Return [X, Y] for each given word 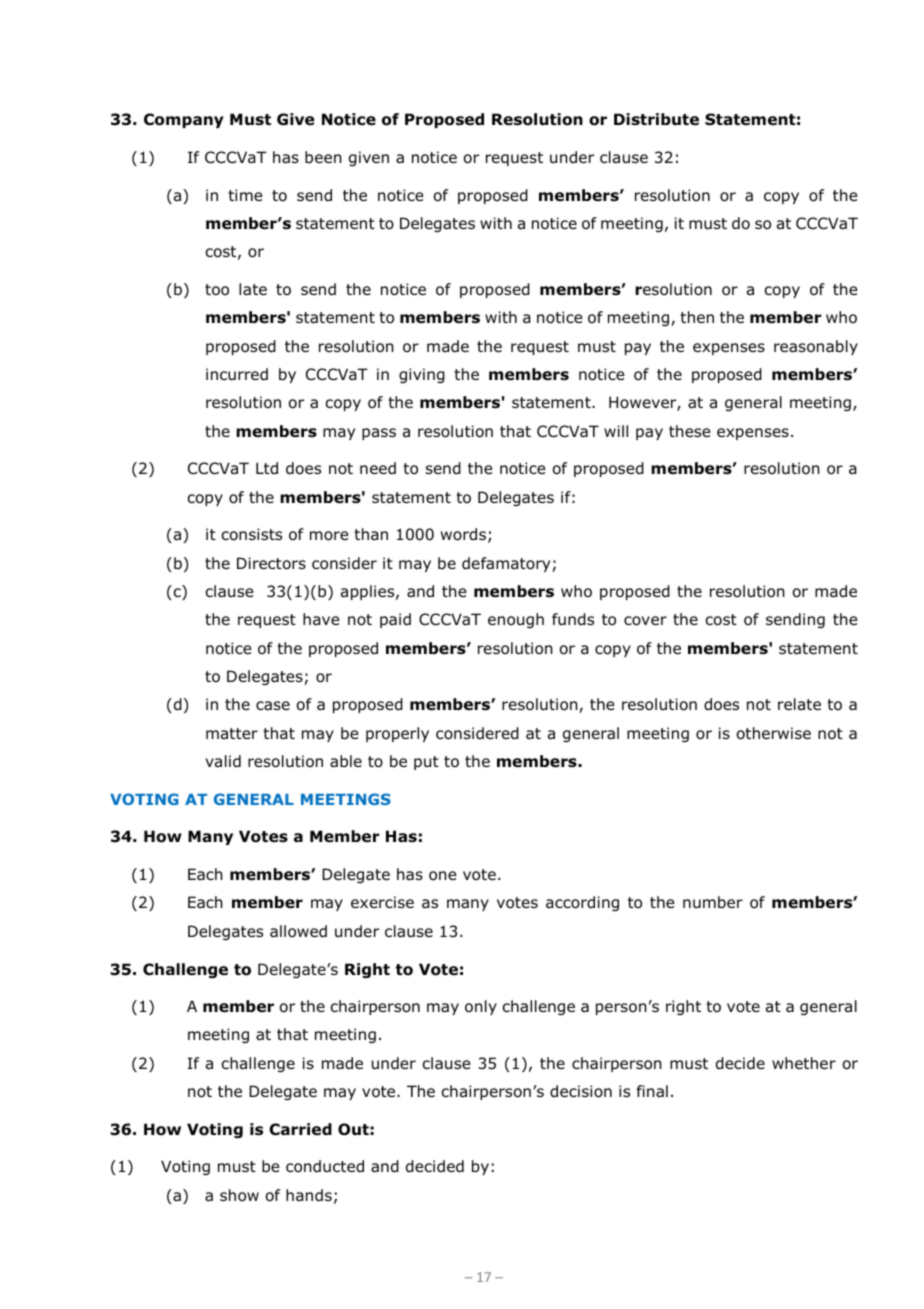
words [463, 534]
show [239, 1195]
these [689, 431]
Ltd [267, 468]
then [697, 317]
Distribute [656, 119]
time [245, 195]
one [442, 876]
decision [581, 1091]
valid [223, 761]
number [713, 902]
